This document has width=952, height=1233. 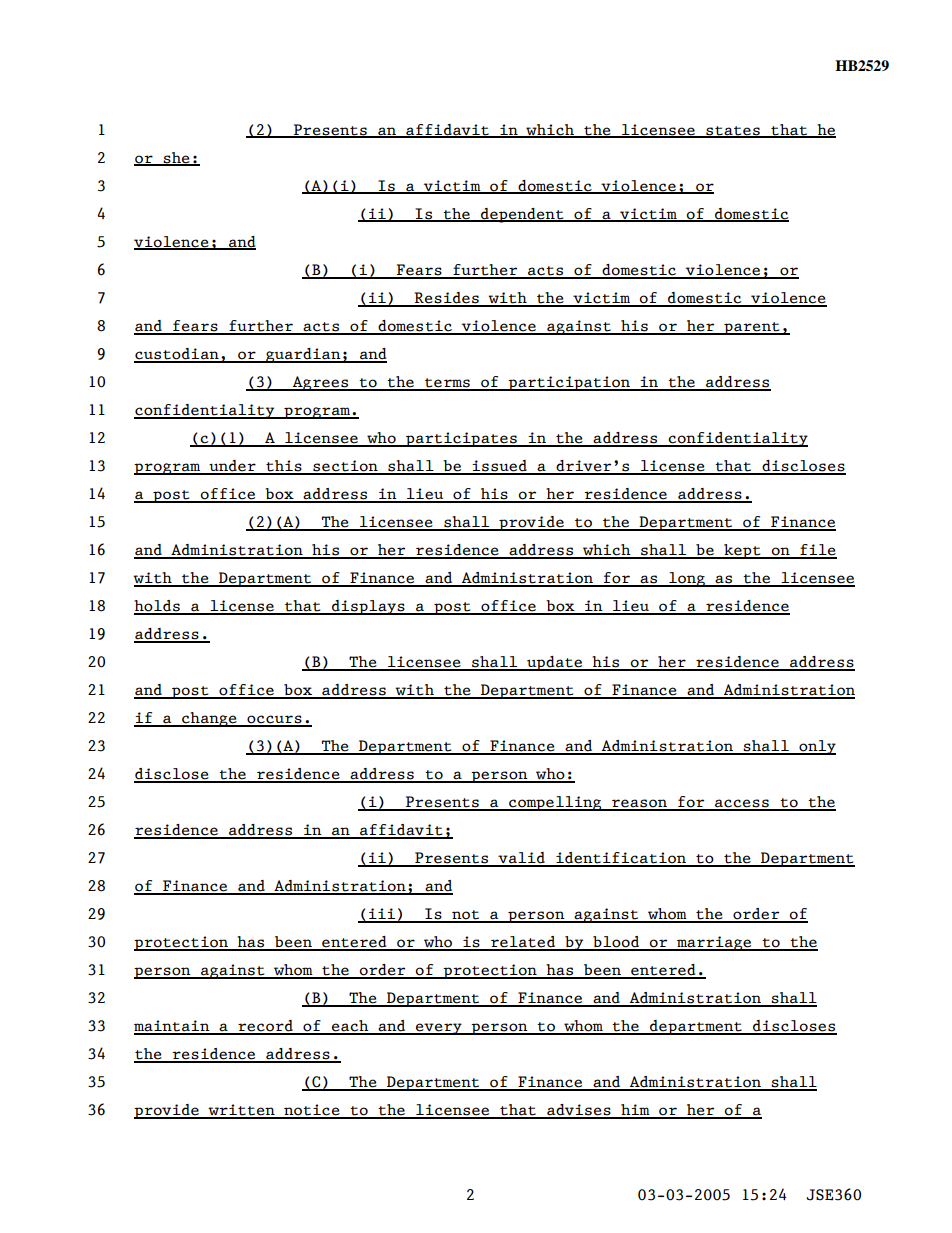 I want to click on she, so click(x=176, y=158).
